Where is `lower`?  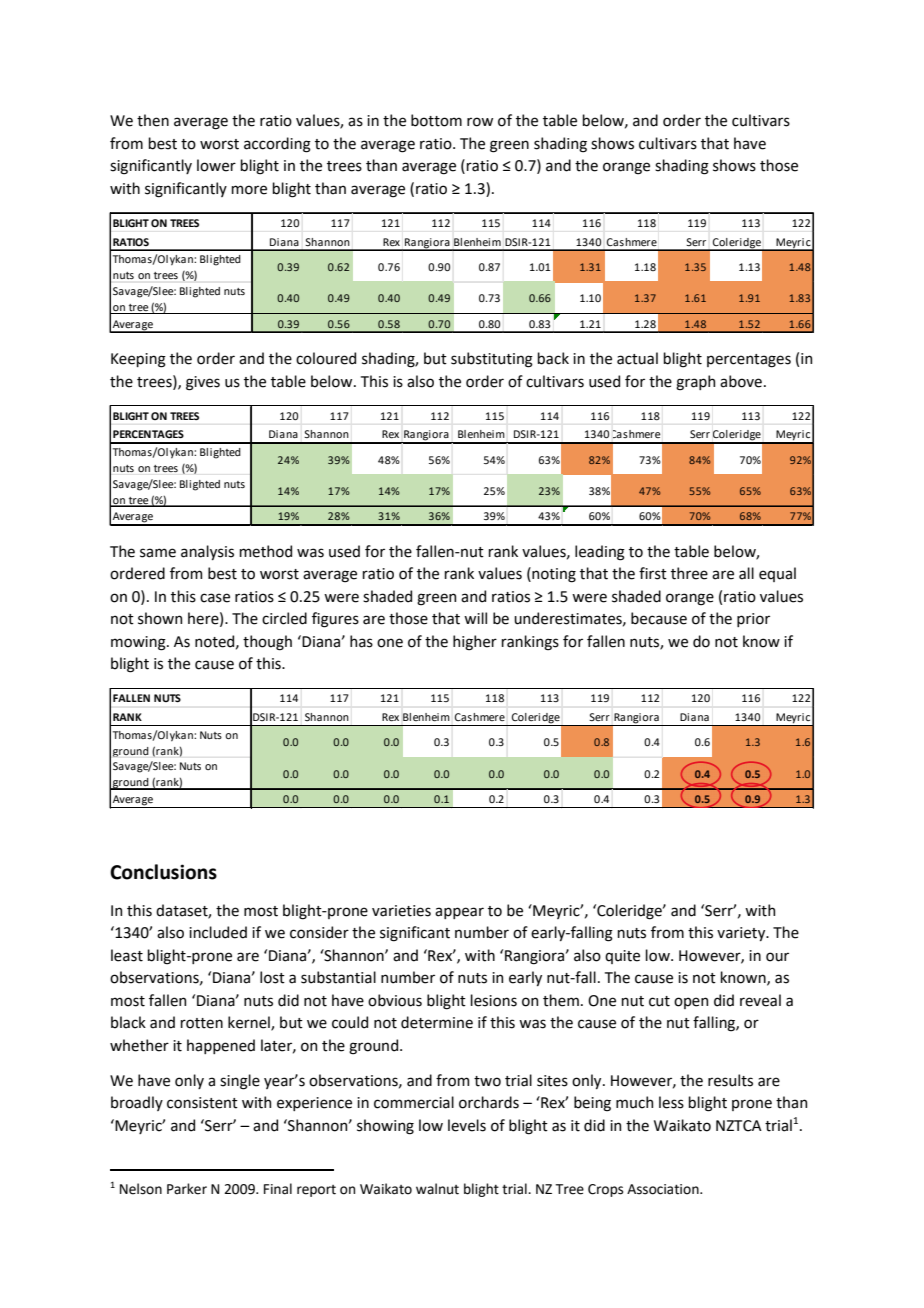 lower is located at coordinates (216, 165).
